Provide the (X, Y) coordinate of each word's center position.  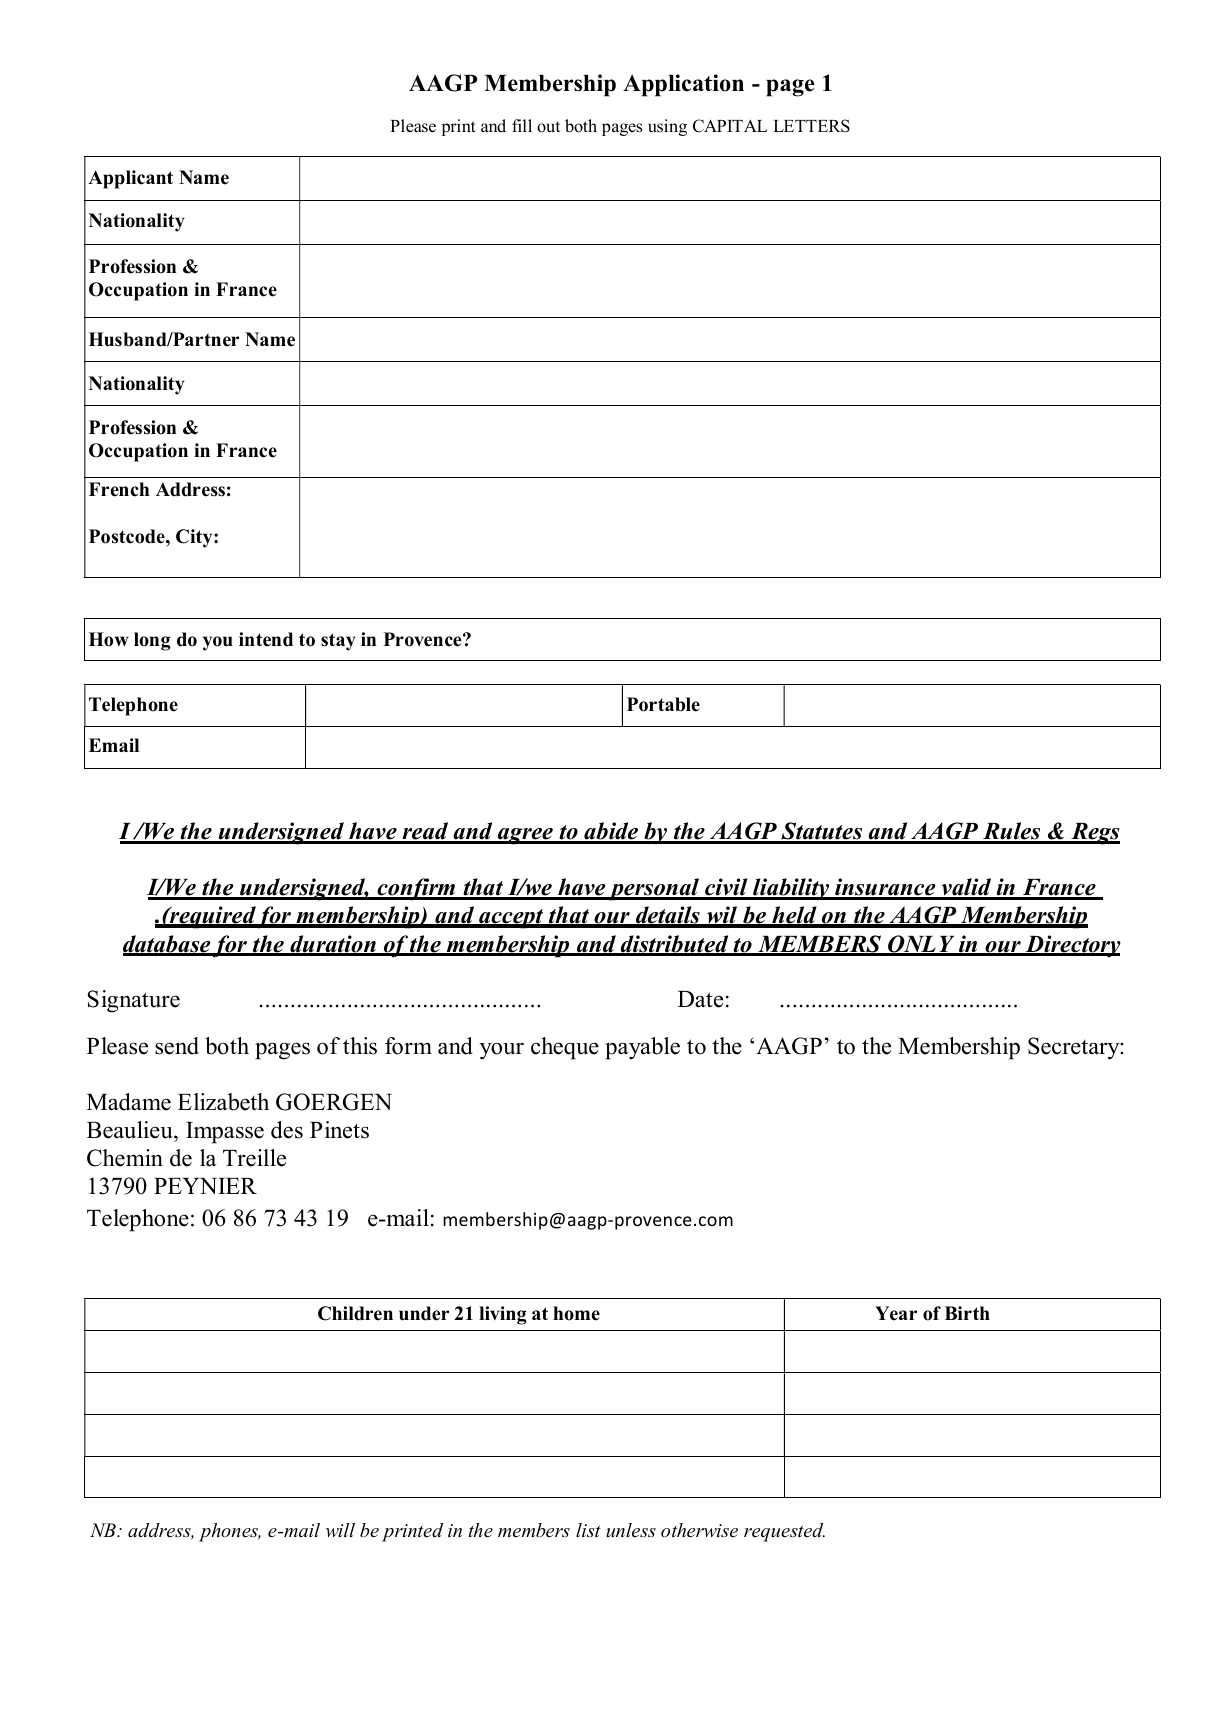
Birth (967, 1313)
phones (230, 1532)
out (548, 127)
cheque (565, 1048)
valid (966, 888)
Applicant (130, 179)
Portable (663, 704)
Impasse (225, 1133)
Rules (1012, 832)
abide (611, 832)
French (119, 489)
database (167, 945)
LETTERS (811, 126)
